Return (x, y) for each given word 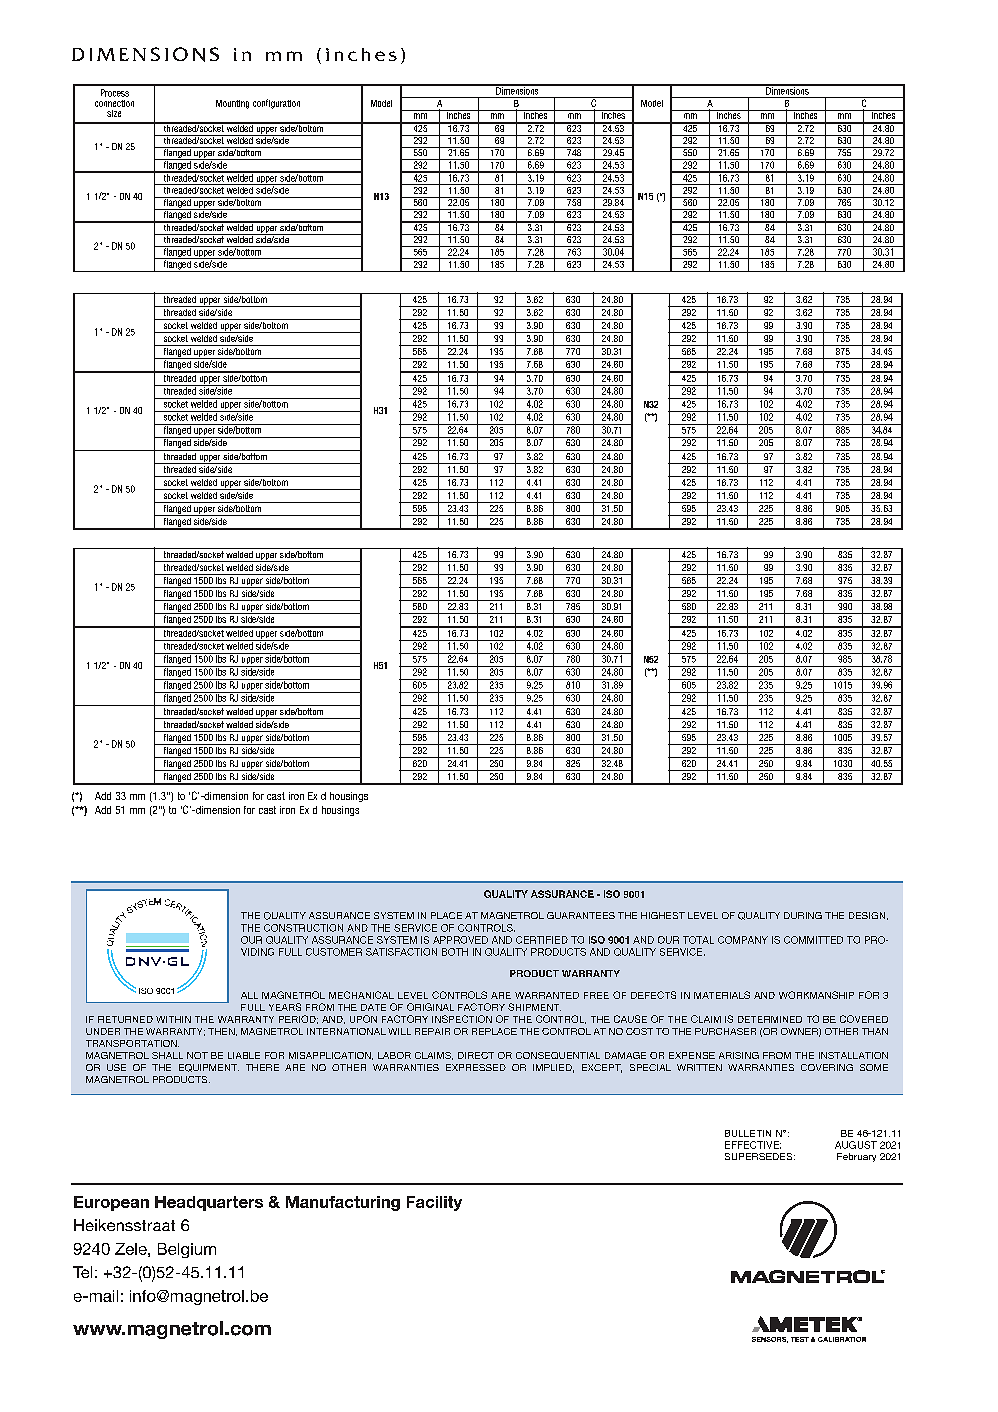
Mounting (232, 104)
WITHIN (173, 1019)
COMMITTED (813, 940)
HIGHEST (663, 915)
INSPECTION (462, 1019)
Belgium (187, 1250)
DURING (803, 915)
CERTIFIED (542, 940)
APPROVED (460, 940)
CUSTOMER (334, 952)
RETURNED (125, 1019)
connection (114, 103)
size (114, 113)
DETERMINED (770, 1019)
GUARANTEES (581, 915)
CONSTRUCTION (303, 928)
